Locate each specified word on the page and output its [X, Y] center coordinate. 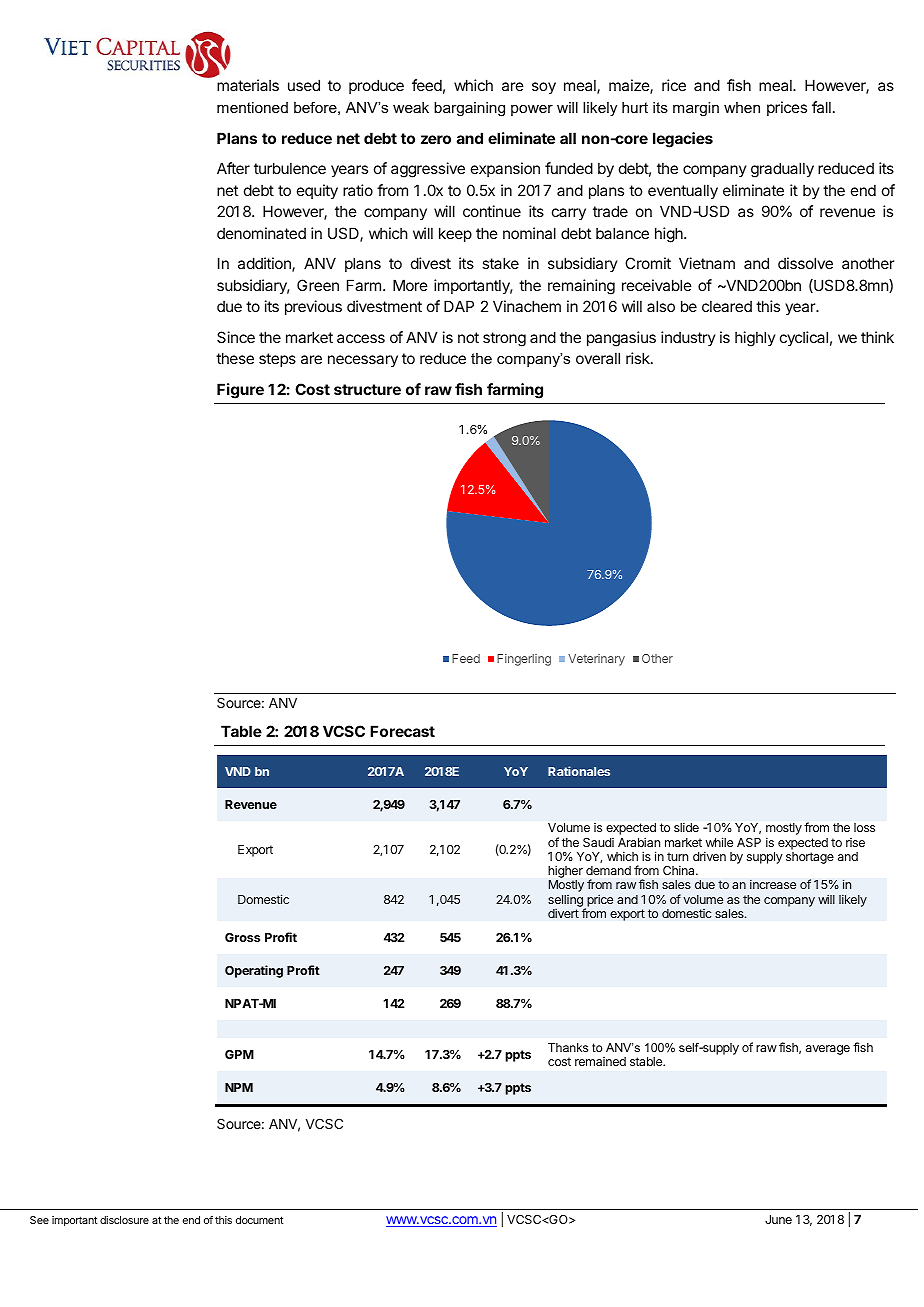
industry [688, 338]
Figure [240, 391]
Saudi [598, 842]
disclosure [124, 1220]
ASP [749, 842]
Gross [242, 937]
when [742, 107]
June [778, 1219]
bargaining [469, 109]
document [259, 1220]
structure [367, 389]
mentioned [252, 107]
